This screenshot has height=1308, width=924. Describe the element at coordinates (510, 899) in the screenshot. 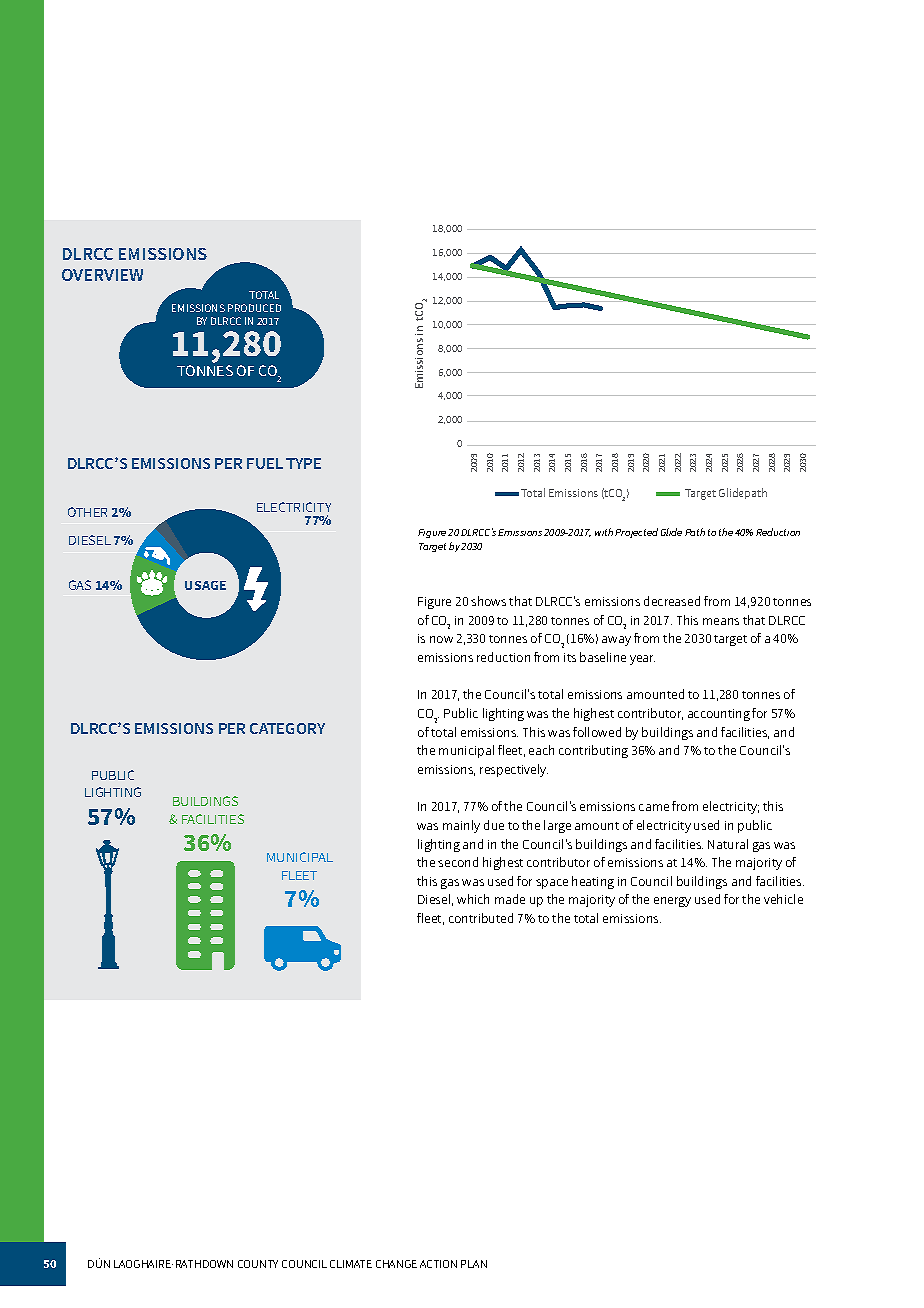

I see `made` at that location.
